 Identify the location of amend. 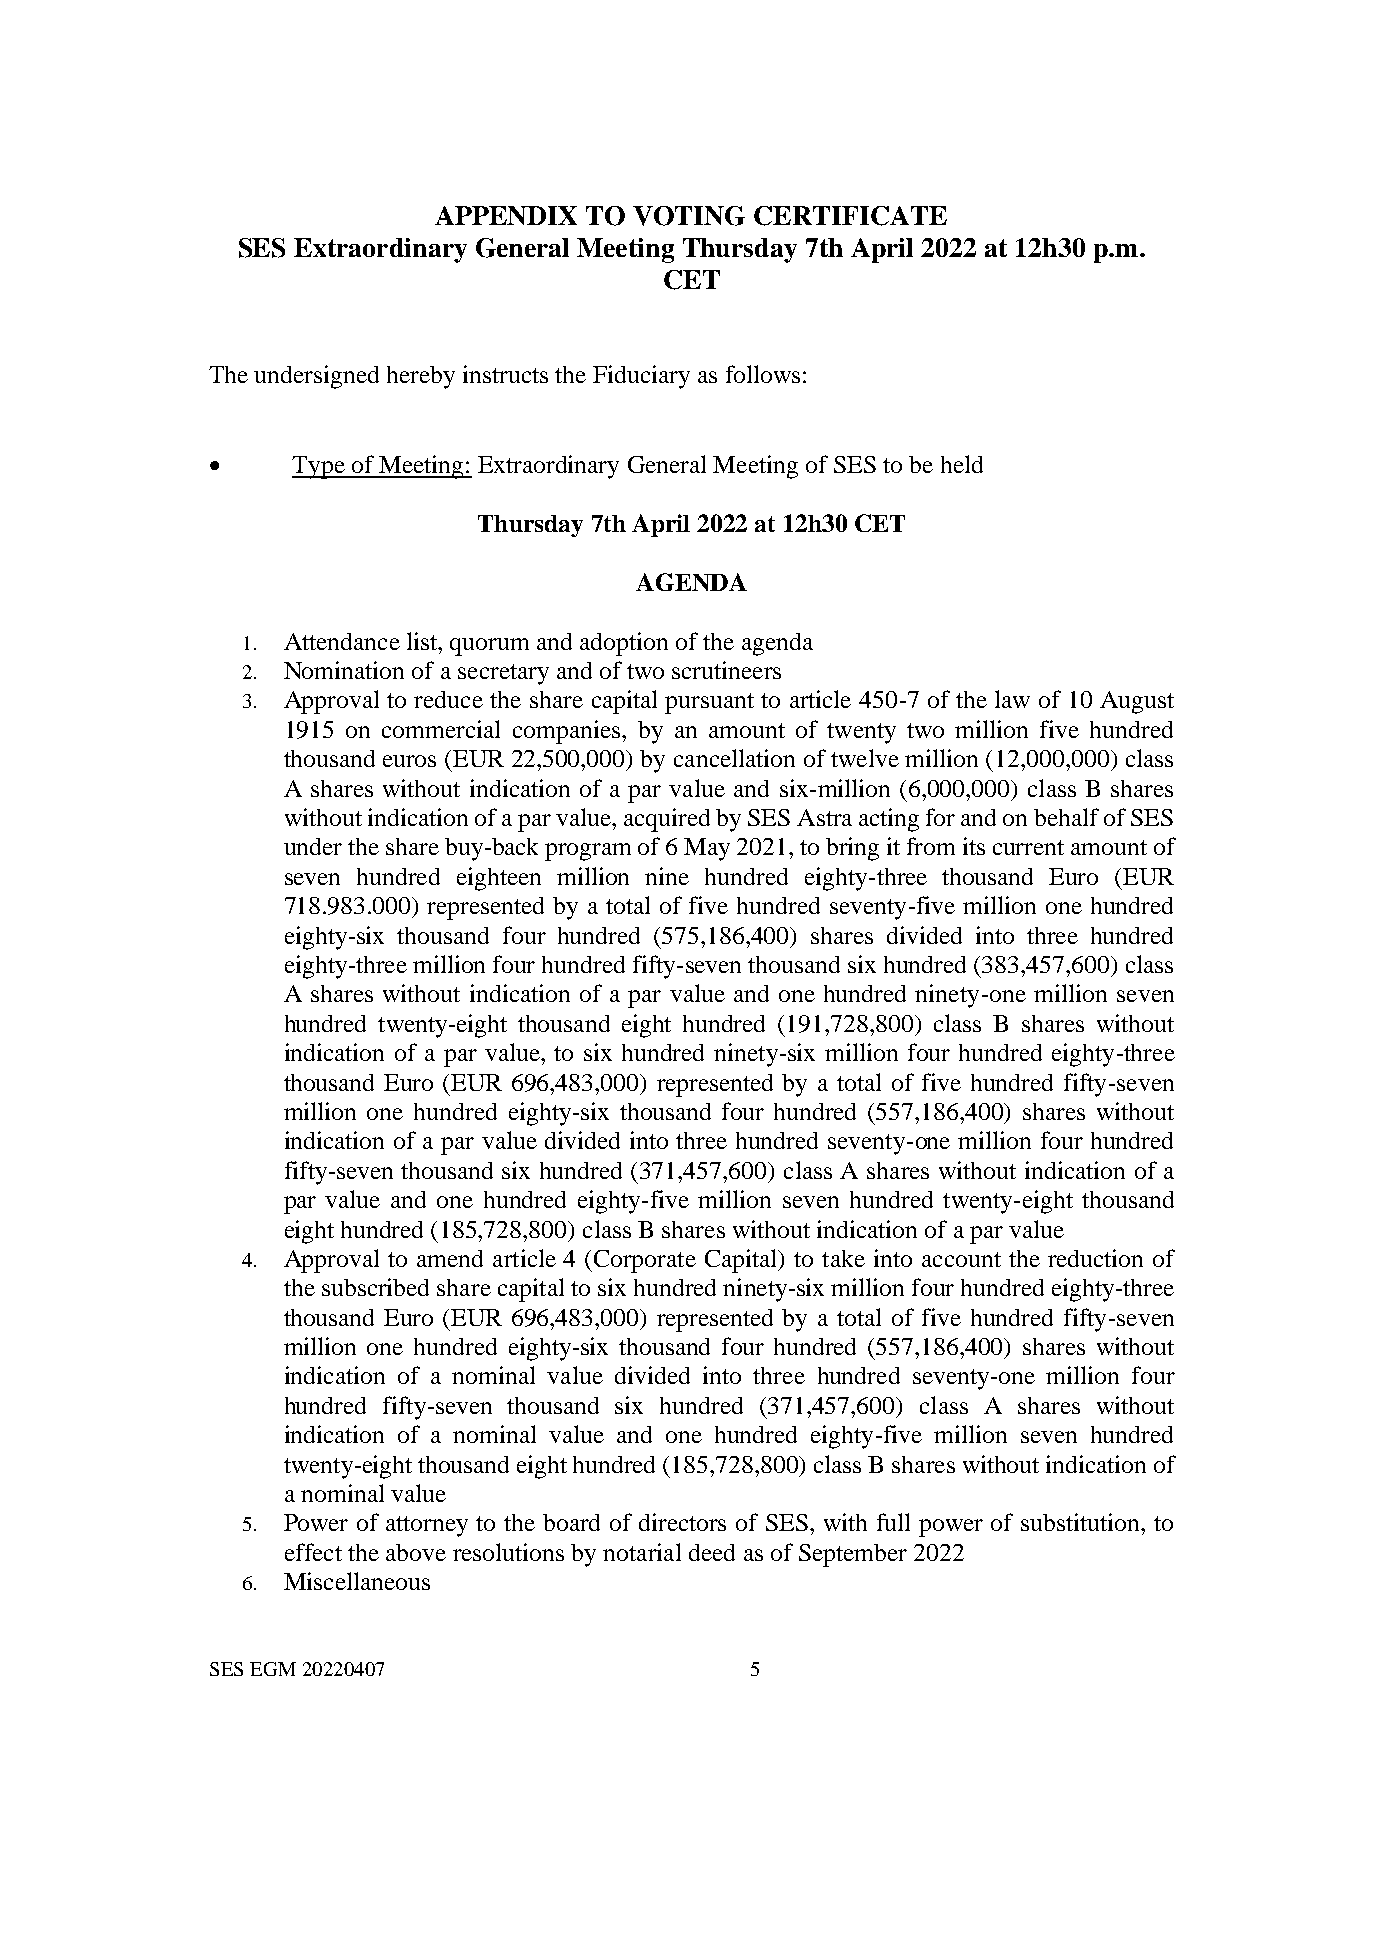
(450, 1258).
